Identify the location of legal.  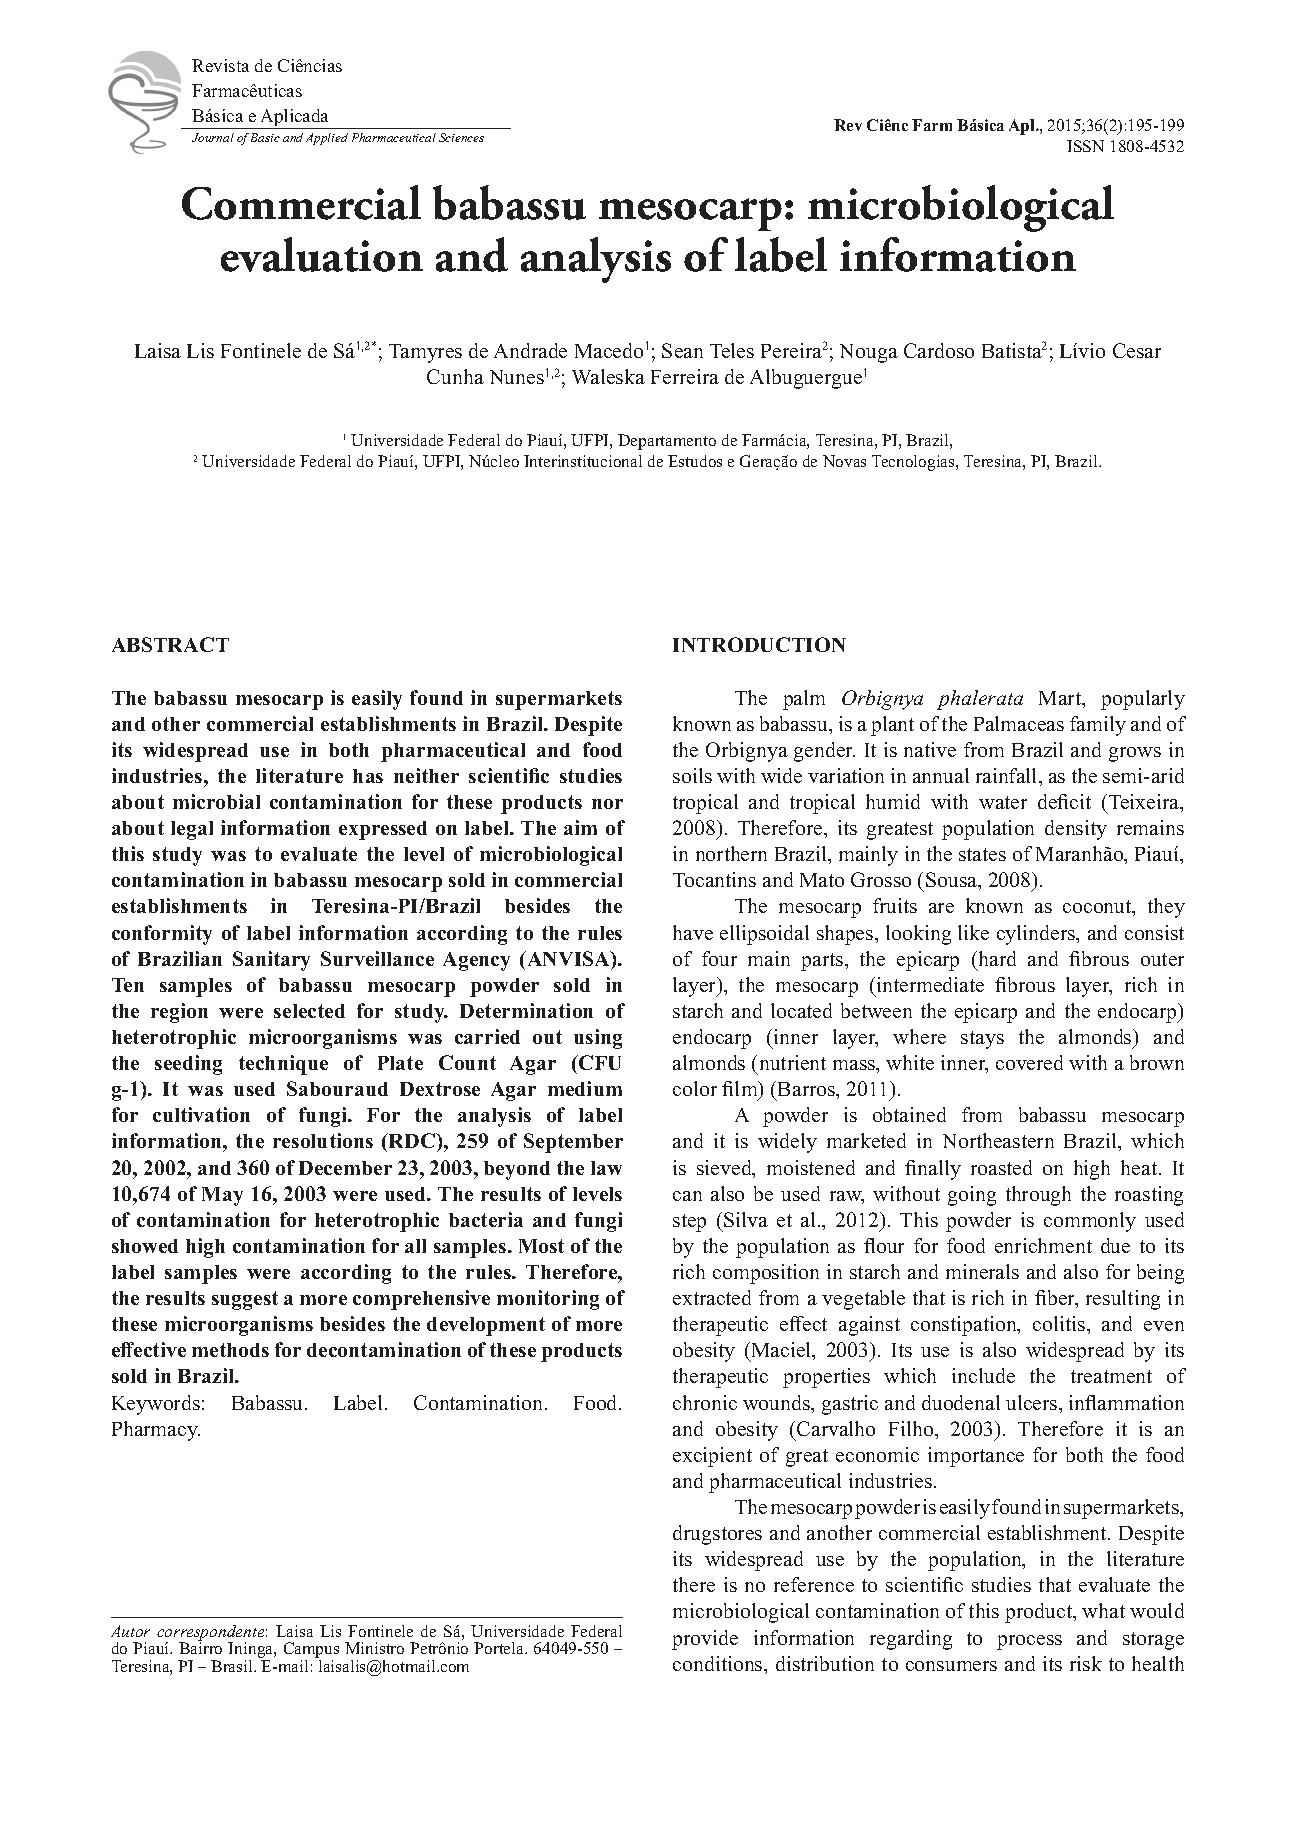
(192, 830).
